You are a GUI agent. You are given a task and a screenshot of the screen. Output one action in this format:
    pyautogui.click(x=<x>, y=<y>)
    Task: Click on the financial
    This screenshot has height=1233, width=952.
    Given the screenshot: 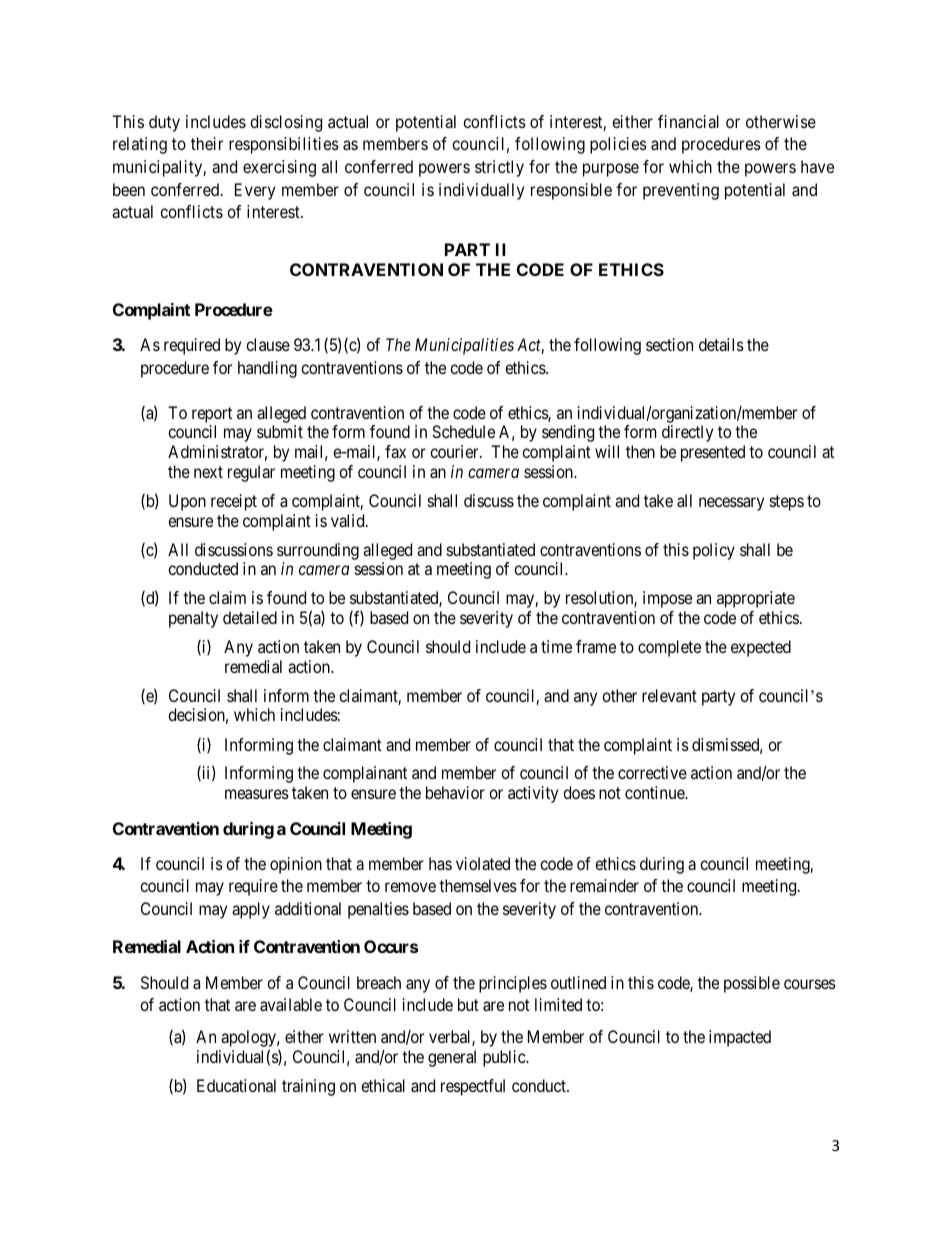 What is the action you would take?
    pyautogui.click(x=688, y=121)
